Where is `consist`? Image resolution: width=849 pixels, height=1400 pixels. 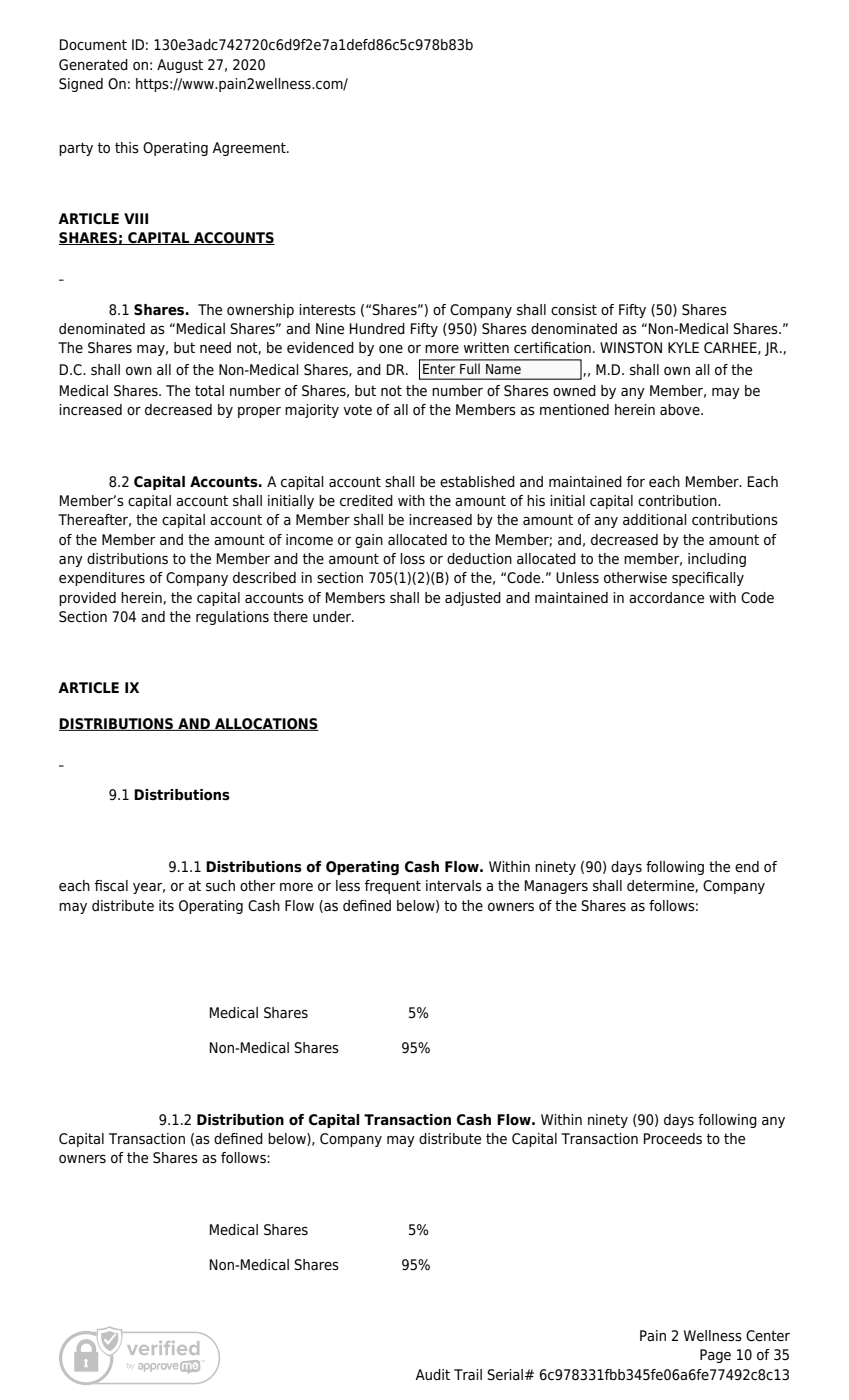
consist is located at coordinates (574, 310).
